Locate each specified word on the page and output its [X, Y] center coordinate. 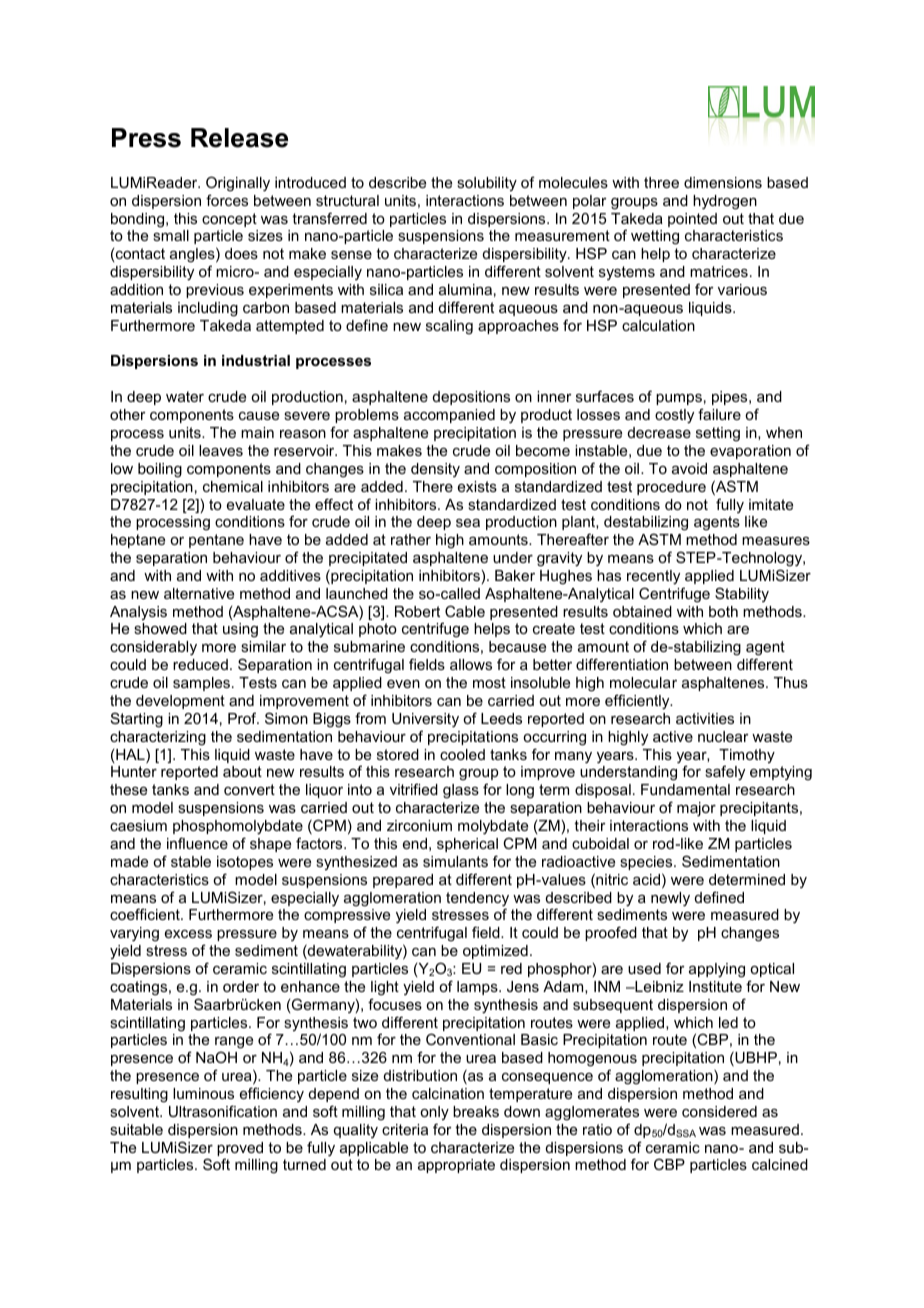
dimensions [723, 182]
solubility [487, 184]
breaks [476, 1111]
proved [240, 1150]
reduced [200, 664]
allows [471, 664]
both [723, 611]
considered [719, 1111]
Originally [238, 184]
